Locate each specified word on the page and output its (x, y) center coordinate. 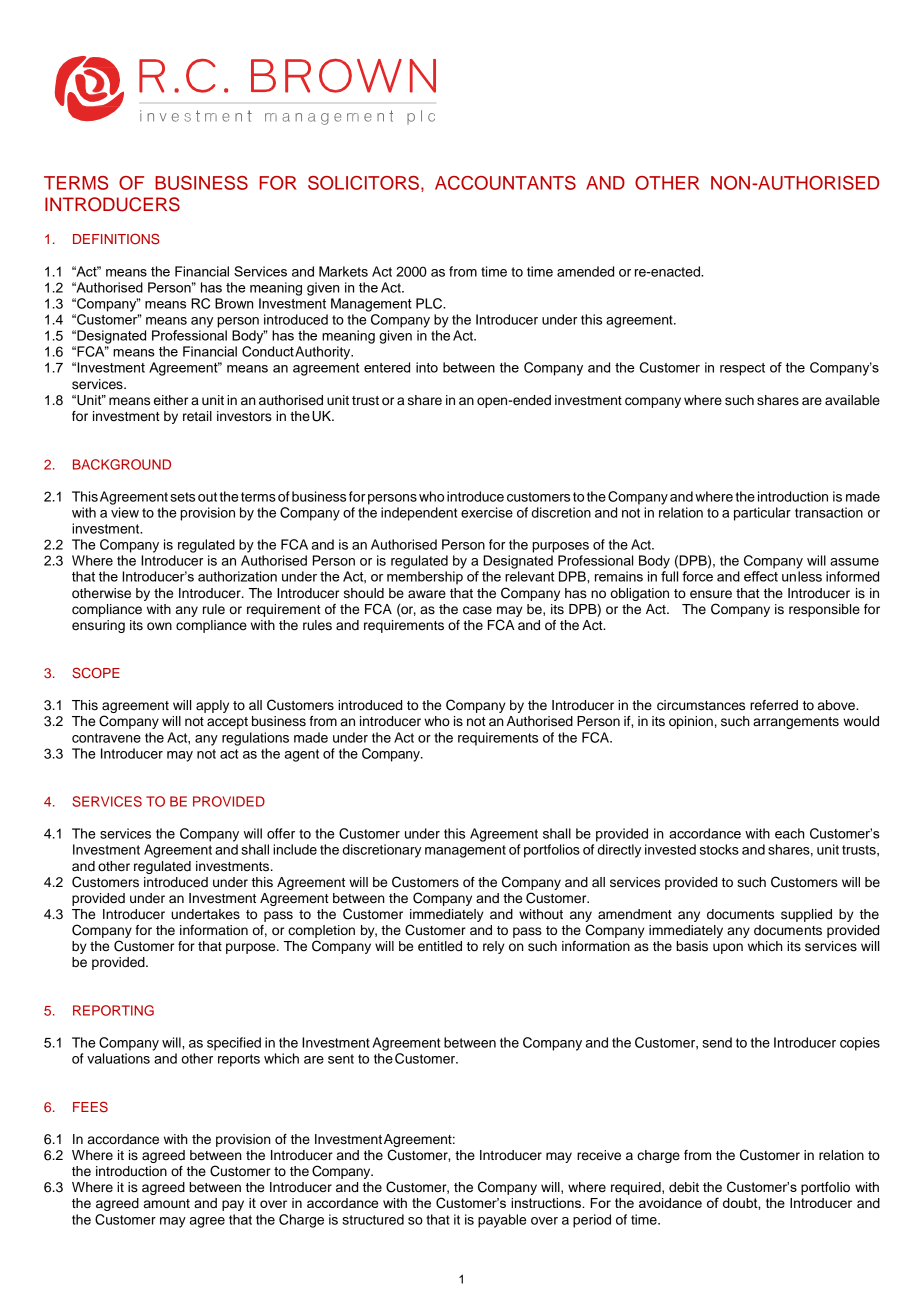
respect (742, 369)
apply (212, 706)
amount (167, 1204)
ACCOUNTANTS (505, 183)
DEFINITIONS (116, 239)
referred (774, 705)
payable (502, 1221)
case (477, 610)
